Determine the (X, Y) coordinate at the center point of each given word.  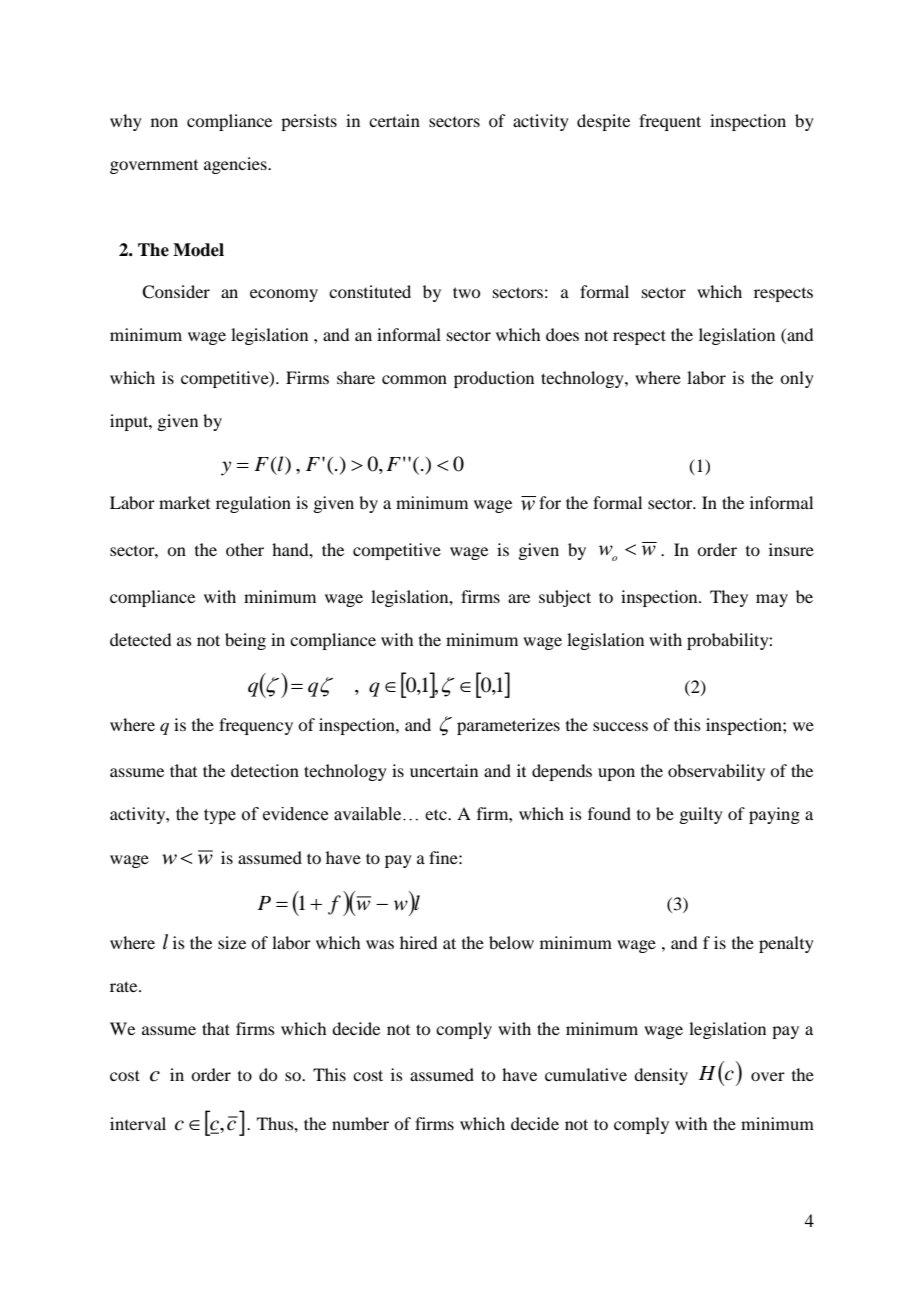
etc (437, 814)
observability (716, 772)
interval (138, 1123)
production (494, 379)
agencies (236, 165)
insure (791, 549)
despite (603, 122)
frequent (670, 122)
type (220, 816)
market (184, 502)
